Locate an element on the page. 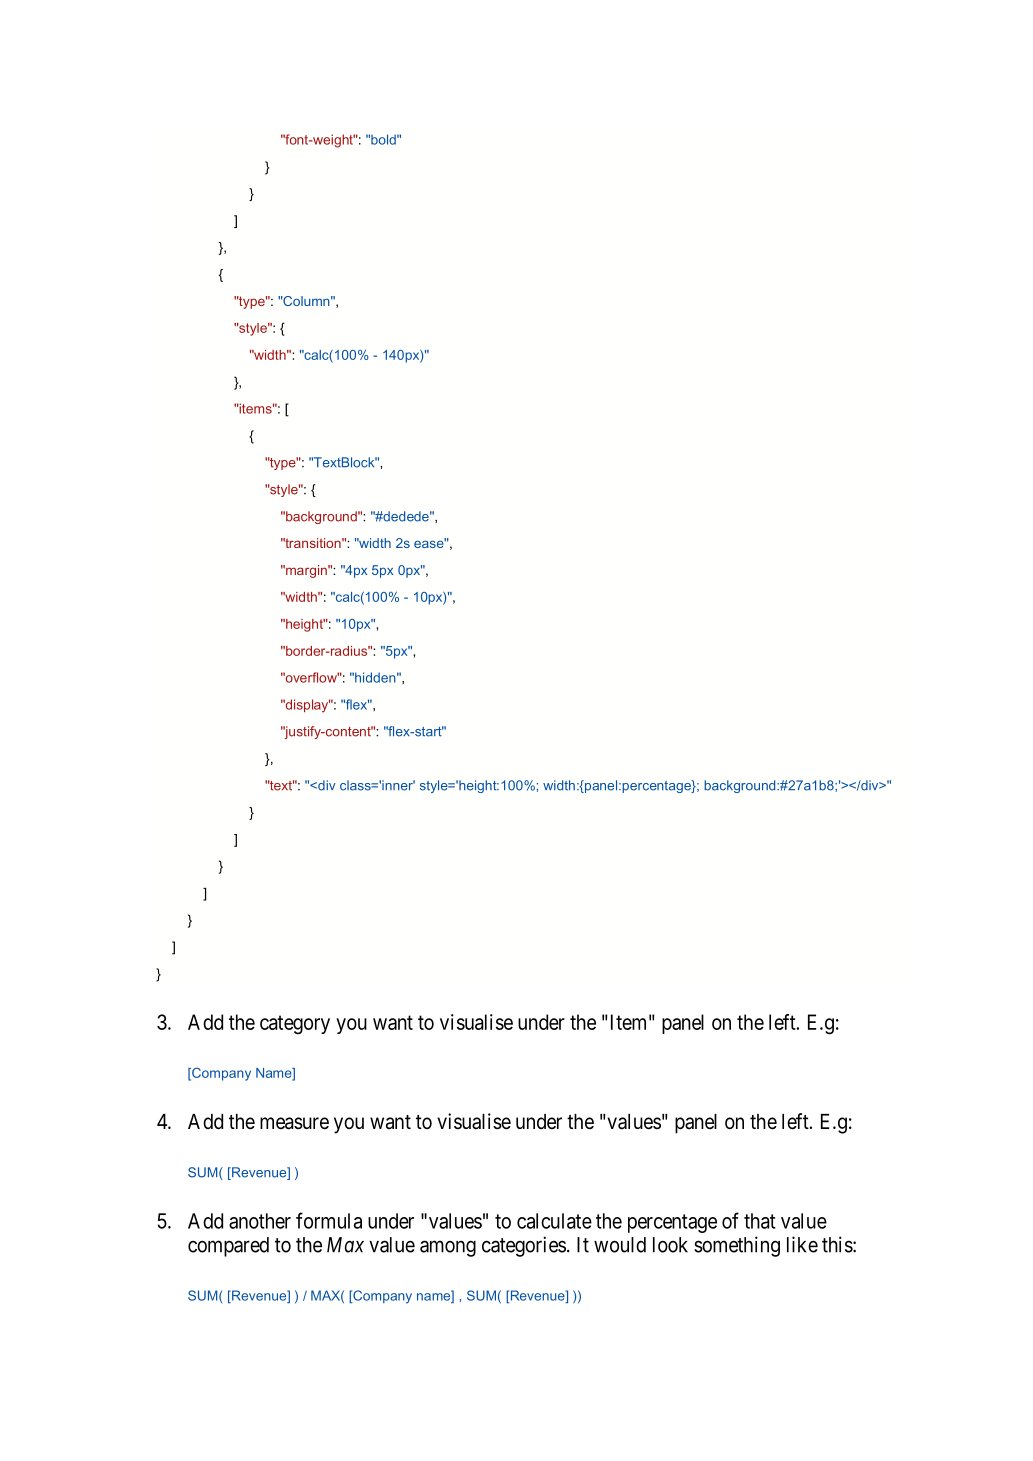  measure is located at coordinates (294, 1123).
